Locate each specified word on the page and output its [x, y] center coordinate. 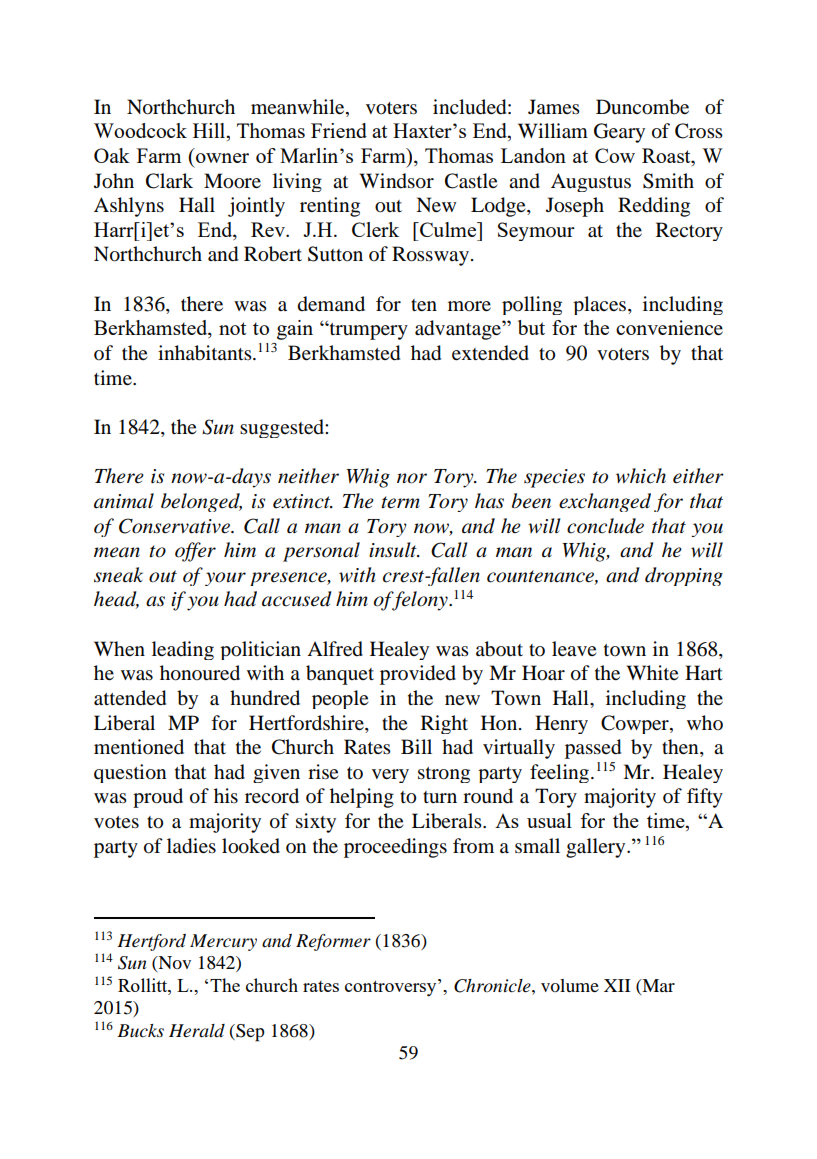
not [232, 328]
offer [195, 552]
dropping [684, 576]
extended [490, 353]
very [390, 776]
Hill [210, 132]
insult [394, 550]
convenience [669, 328]
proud [158, 798]
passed [593, 749]
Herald [197, 1031]
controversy [392, 988]
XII [617, 985]
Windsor [397, 181]
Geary [619, 133]
